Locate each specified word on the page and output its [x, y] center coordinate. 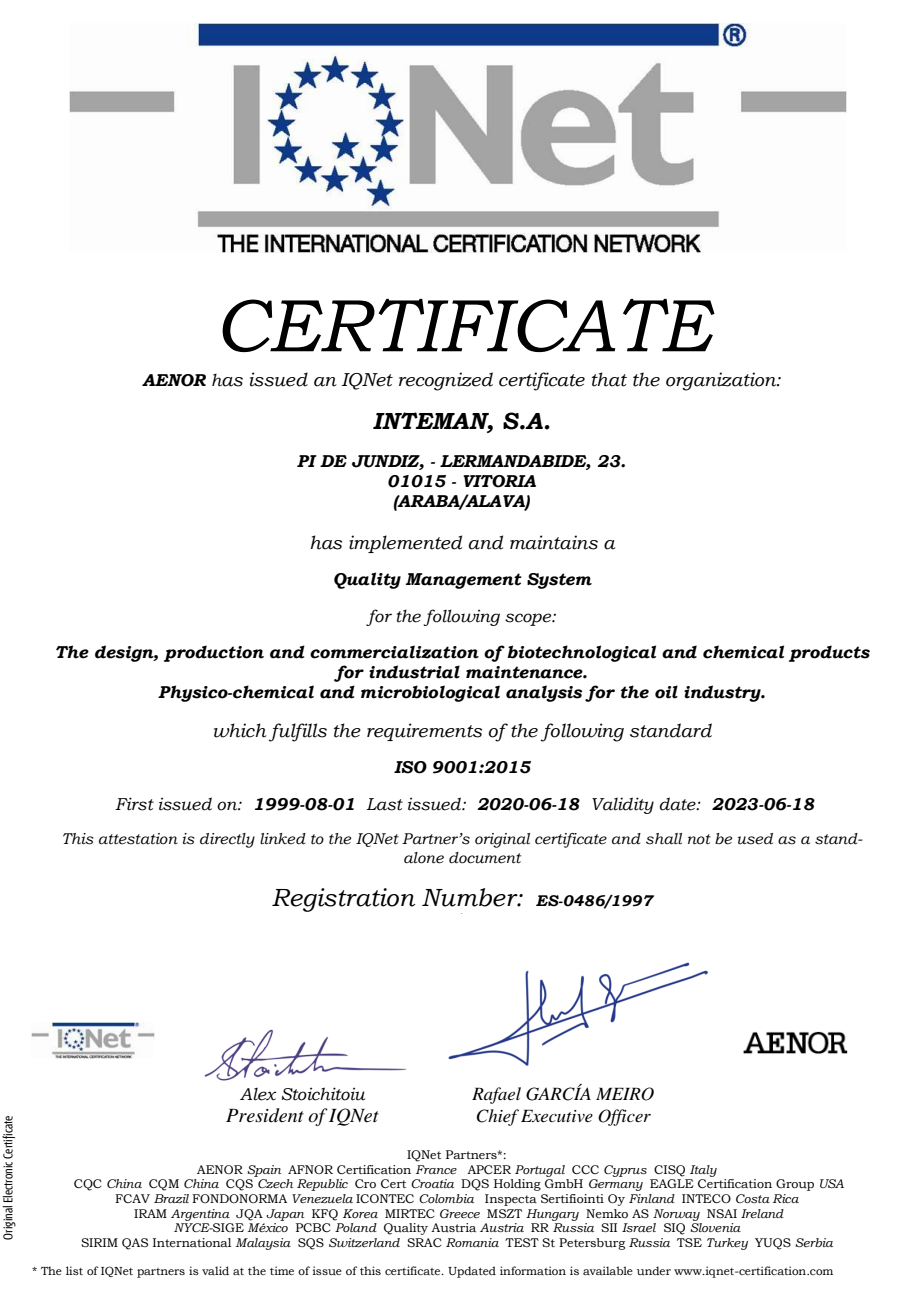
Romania [472, 1242]
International [192, 1242]
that [609, 379]
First [134, 804]
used [755, 839]
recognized [446, 381]
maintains [554, 542]
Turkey [727, 1244]
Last [384, 804]
